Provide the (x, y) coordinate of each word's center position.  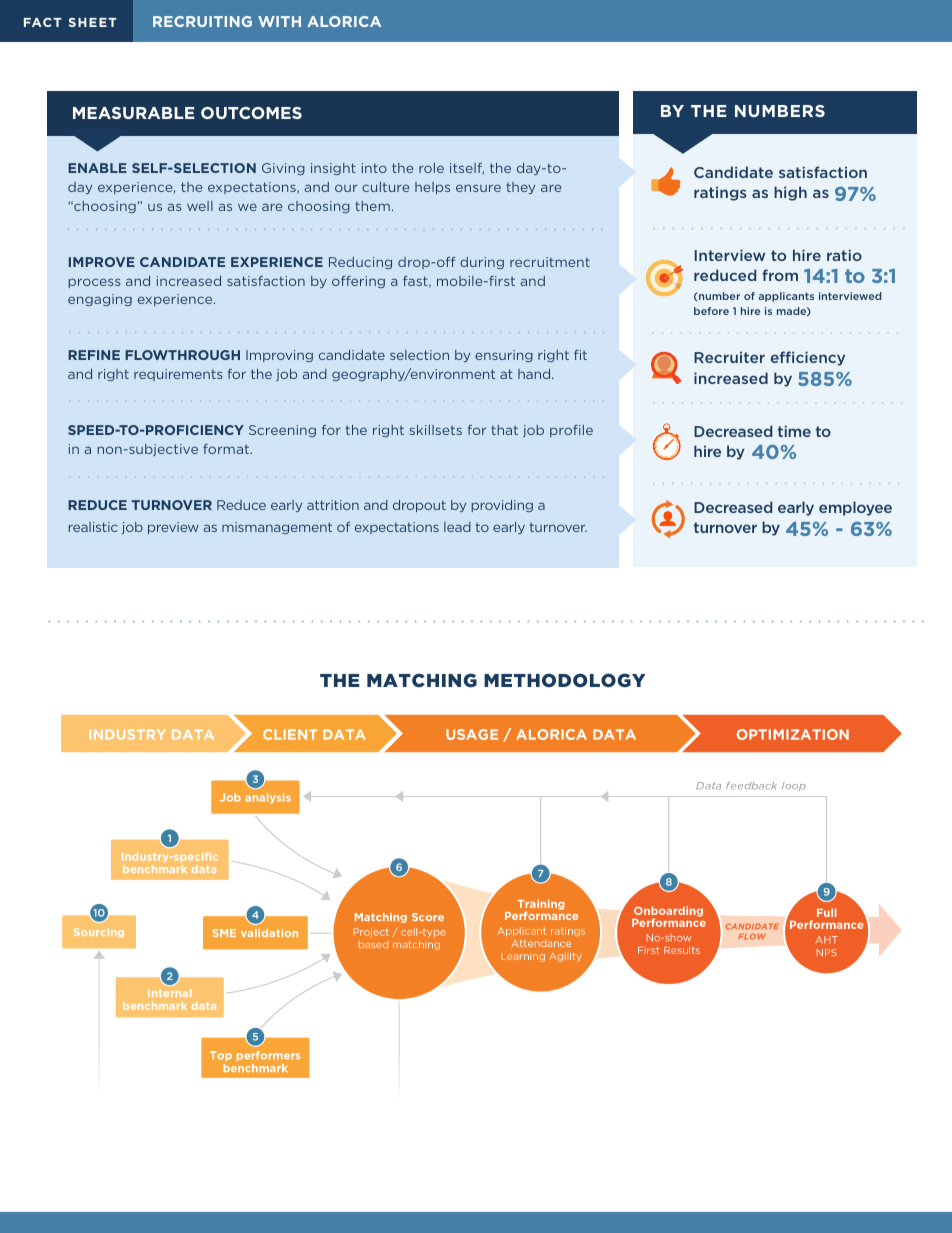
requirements (178, 375)
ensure (478, 188)
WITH (279, 21)
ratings (720, 193)
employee (855, 508)
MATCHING (422, 680)
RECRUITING (202, 21)
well (200, 206)
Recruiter (729, 357)
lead (457, 527)
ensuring (504, 356)
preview (173, 528)
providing (502, 506)
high (790, 193)
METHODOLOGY (564, 680)
